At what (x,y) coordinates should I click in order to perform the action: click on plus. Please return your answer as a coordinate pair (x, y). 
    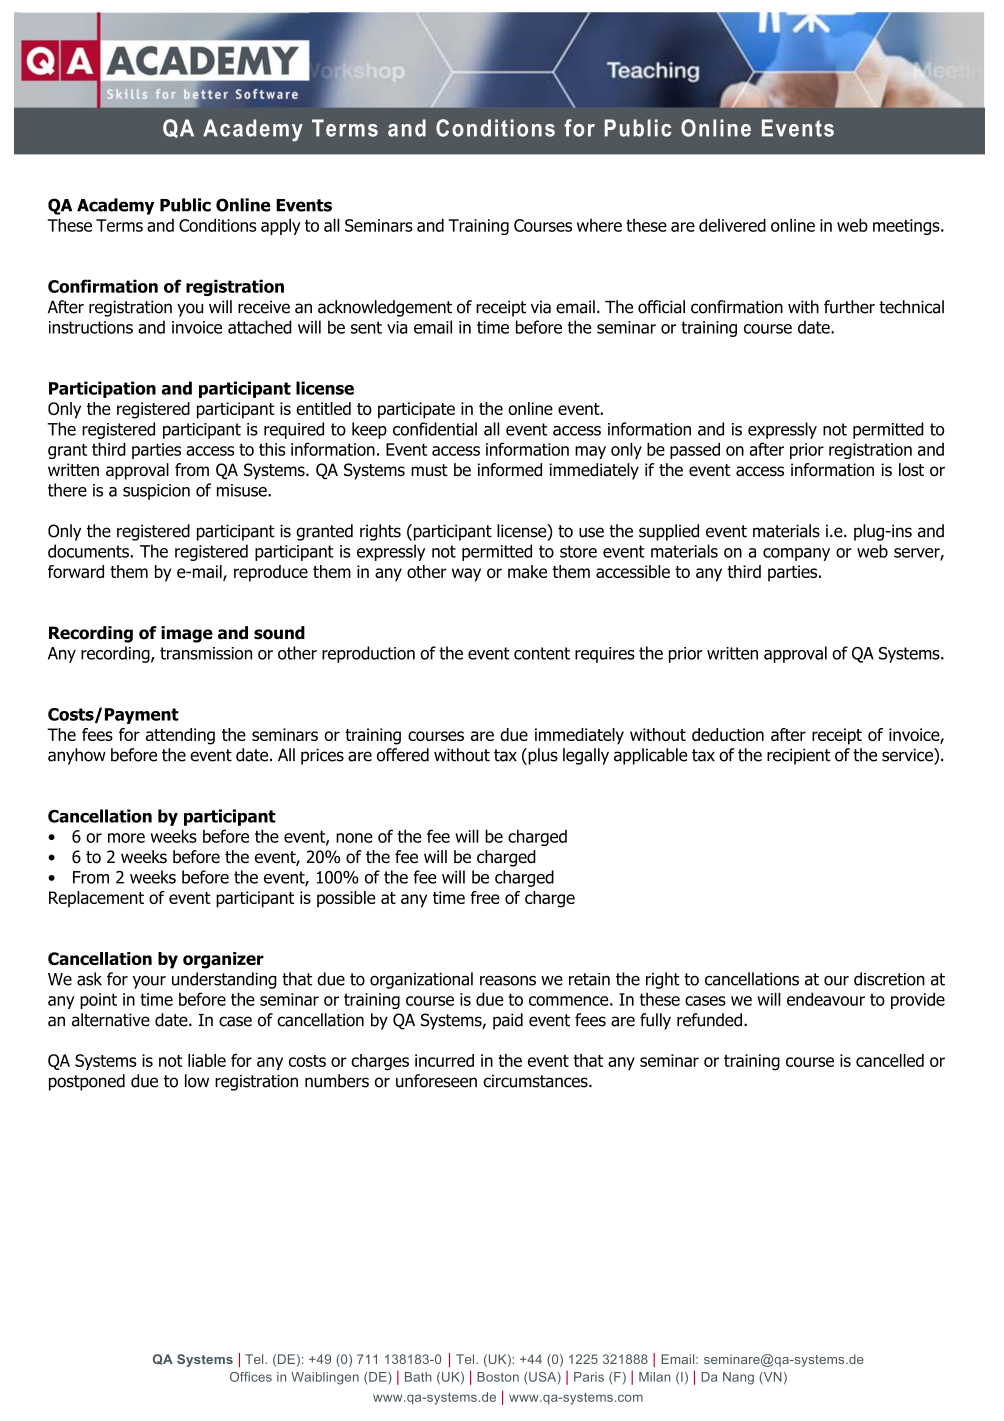
    Looking at the image, I should click on (542, 756).
